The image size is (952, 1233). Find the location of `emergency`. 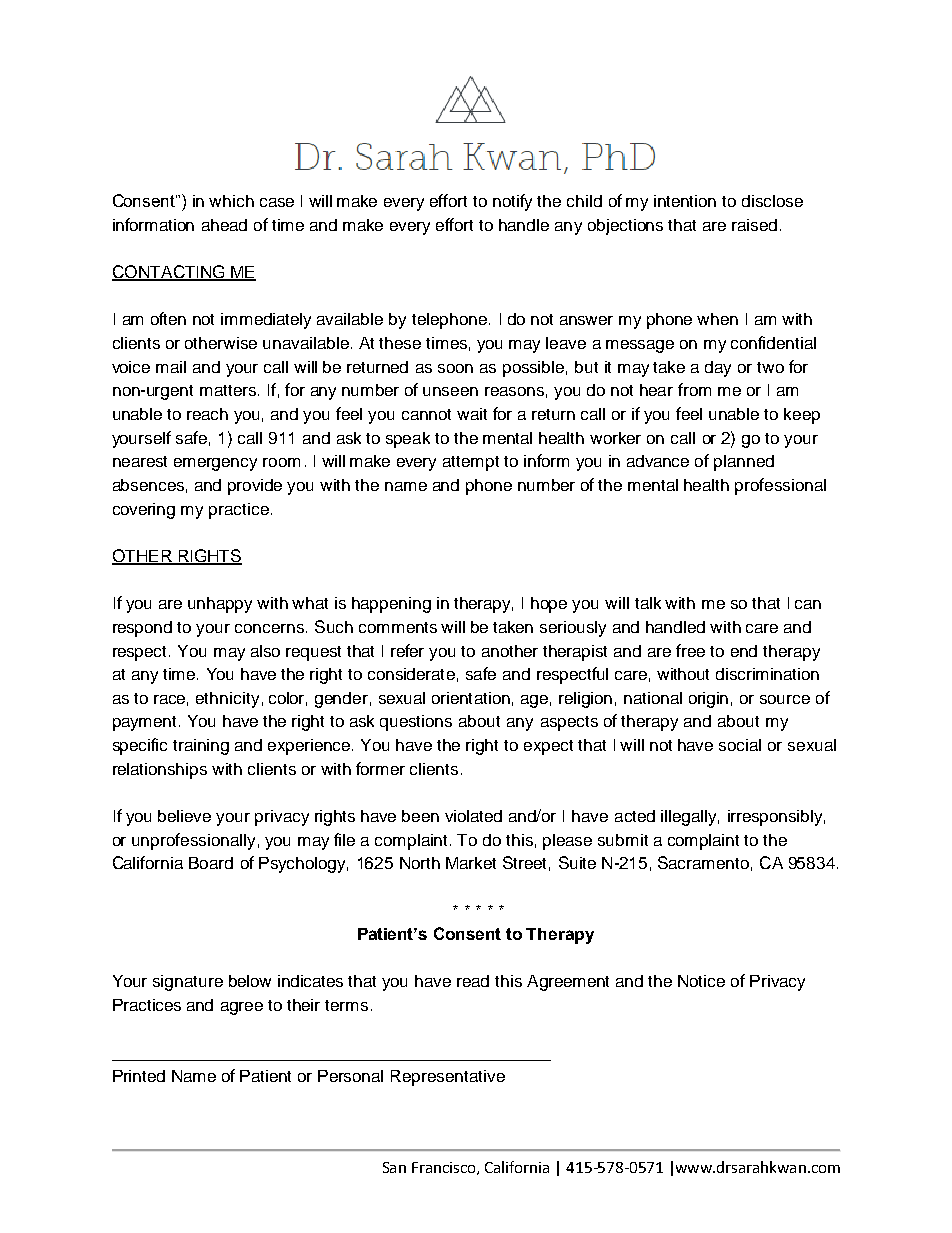

emergency is located at coordinates (215, 464).
